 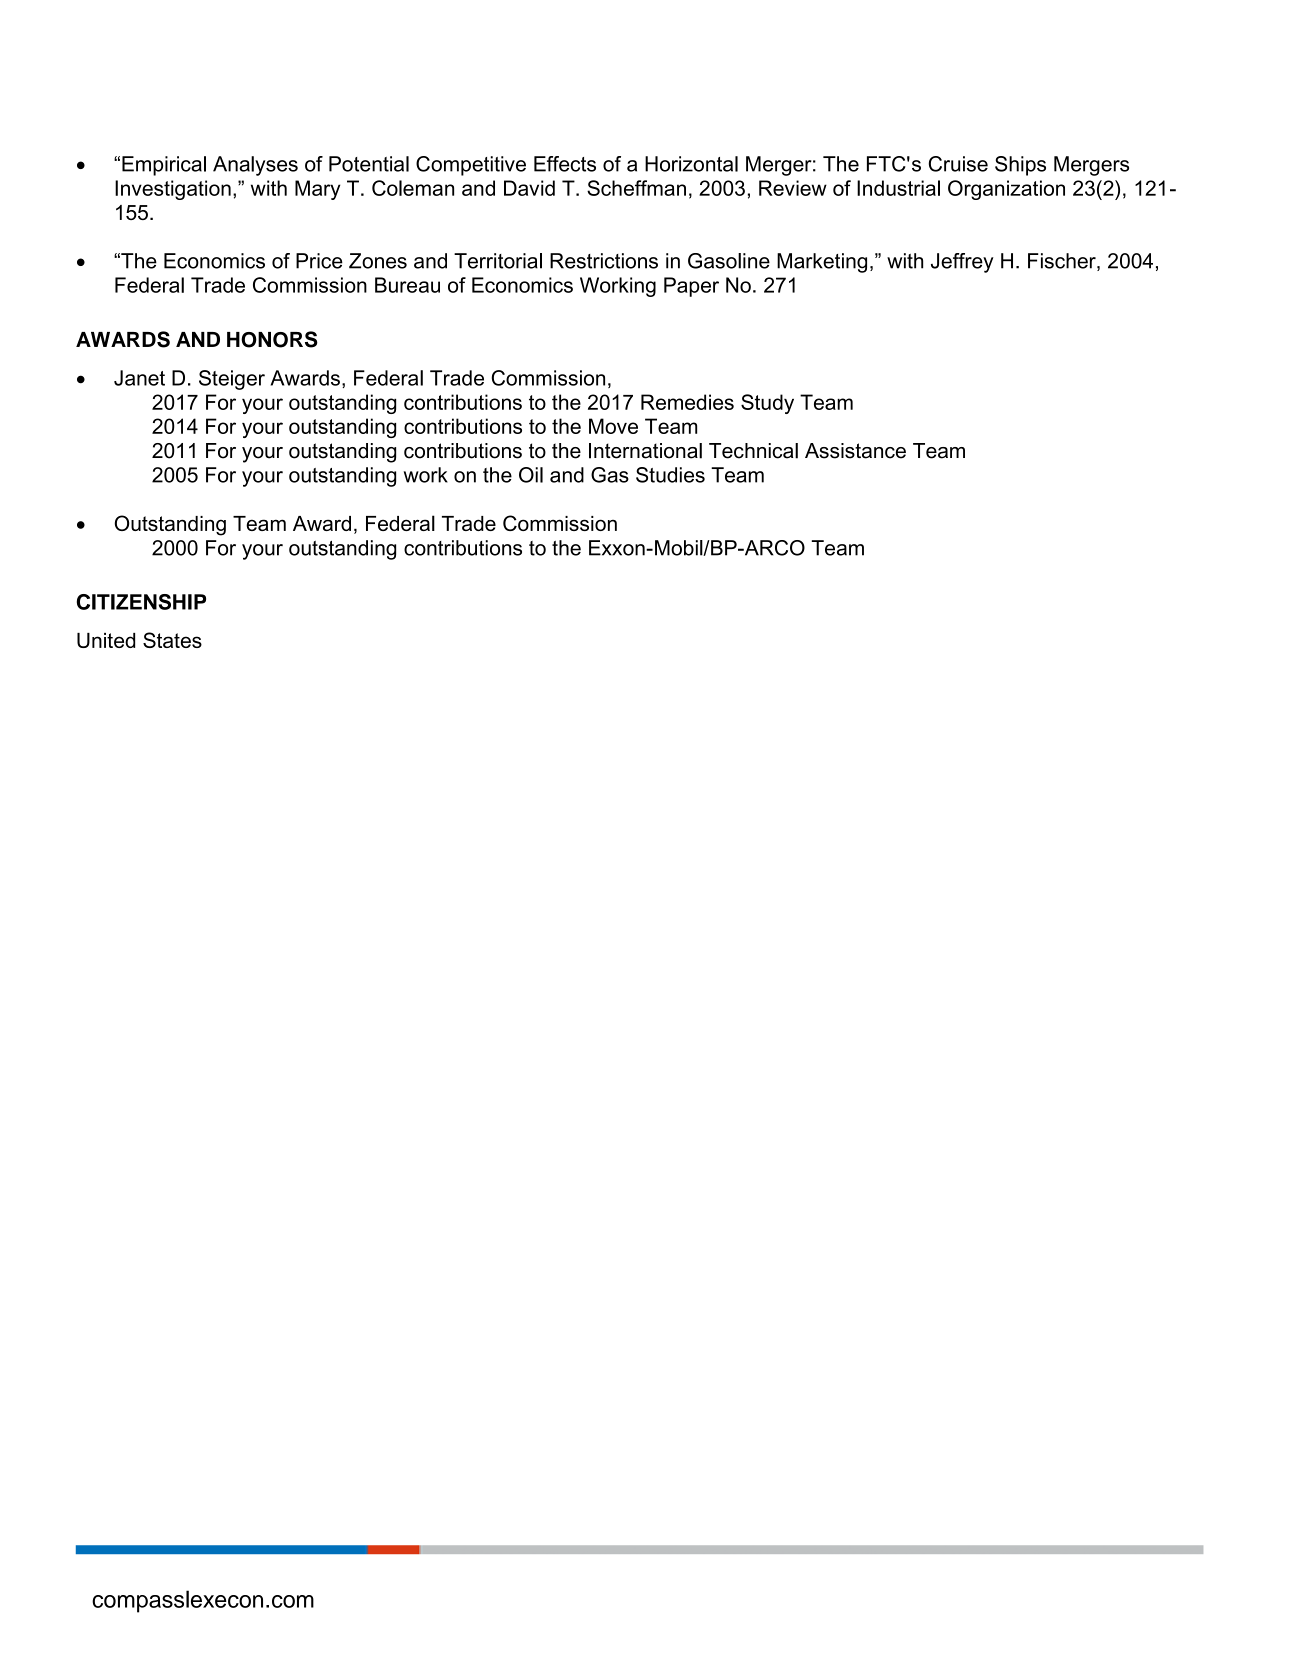 I want to click on Oil, so click(x=531, y=475).
